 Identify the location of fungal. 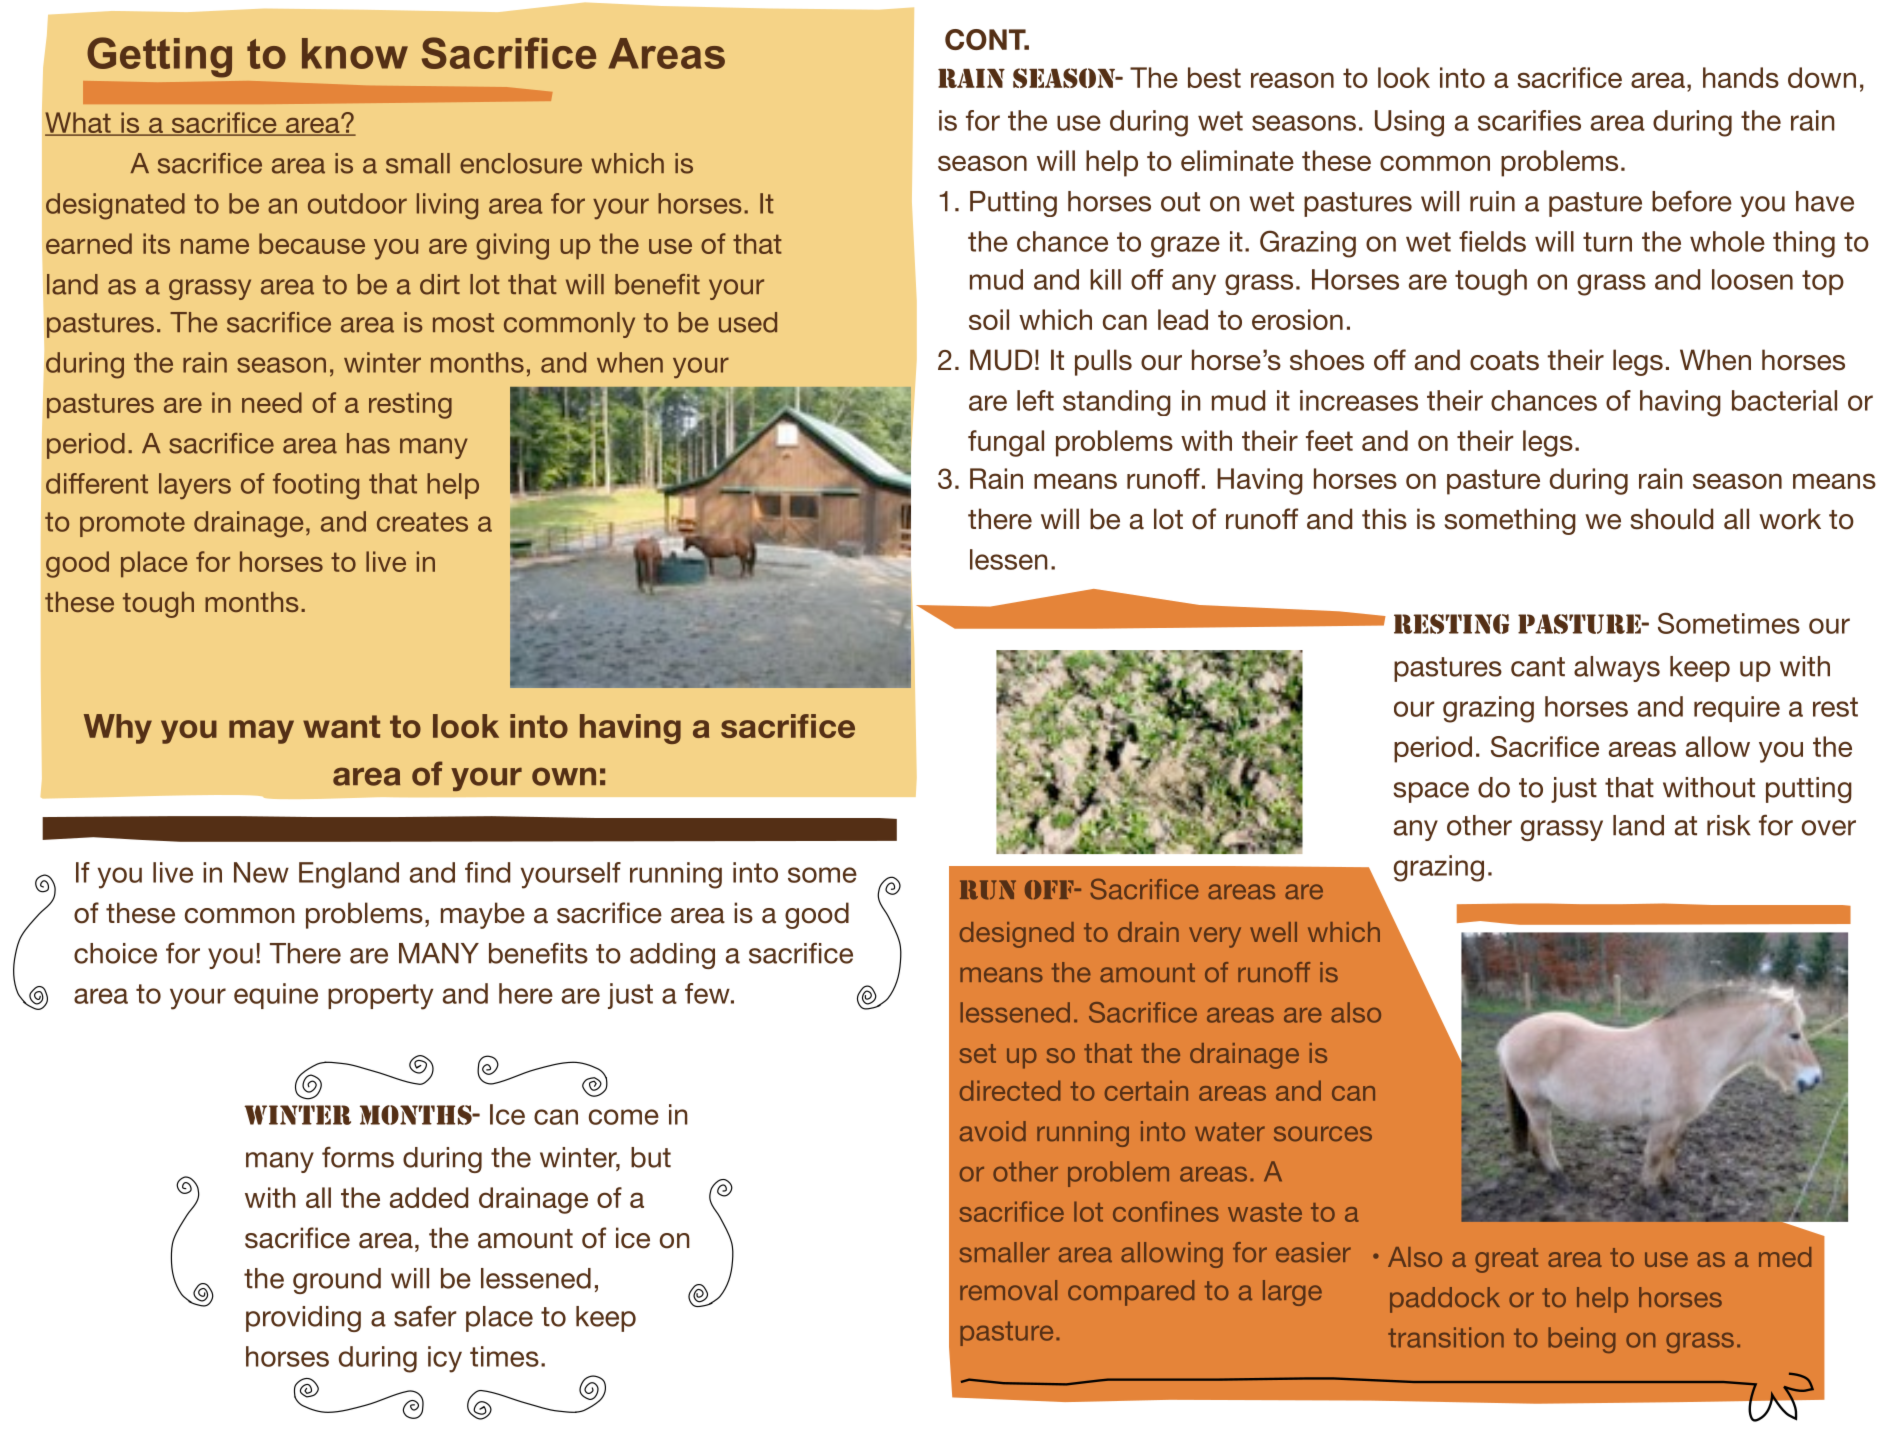
(1006, 443).
